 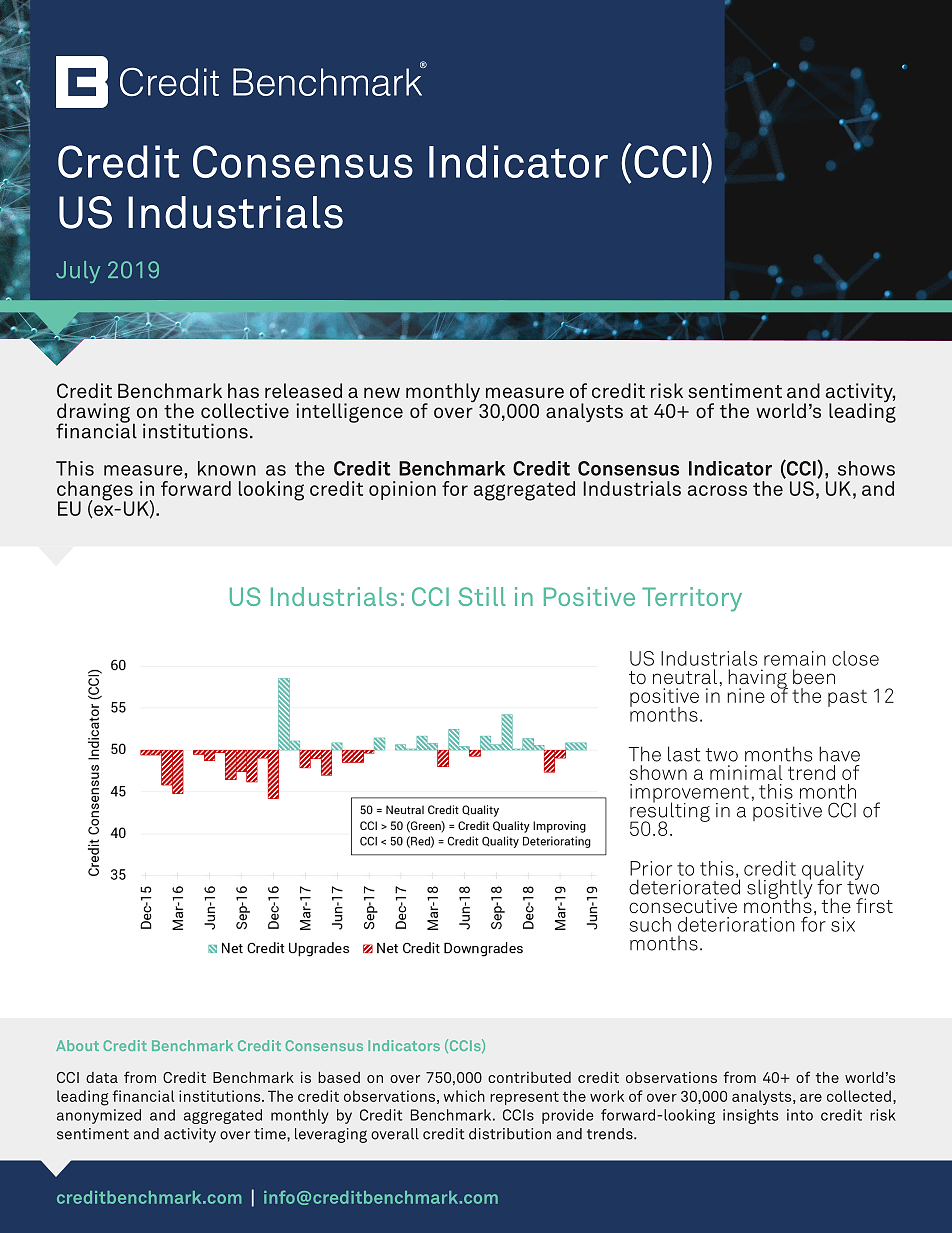 What do you see at coordinates (96, 492) in the screenshot?
I see `changes` at bounding box center [96, 492].
